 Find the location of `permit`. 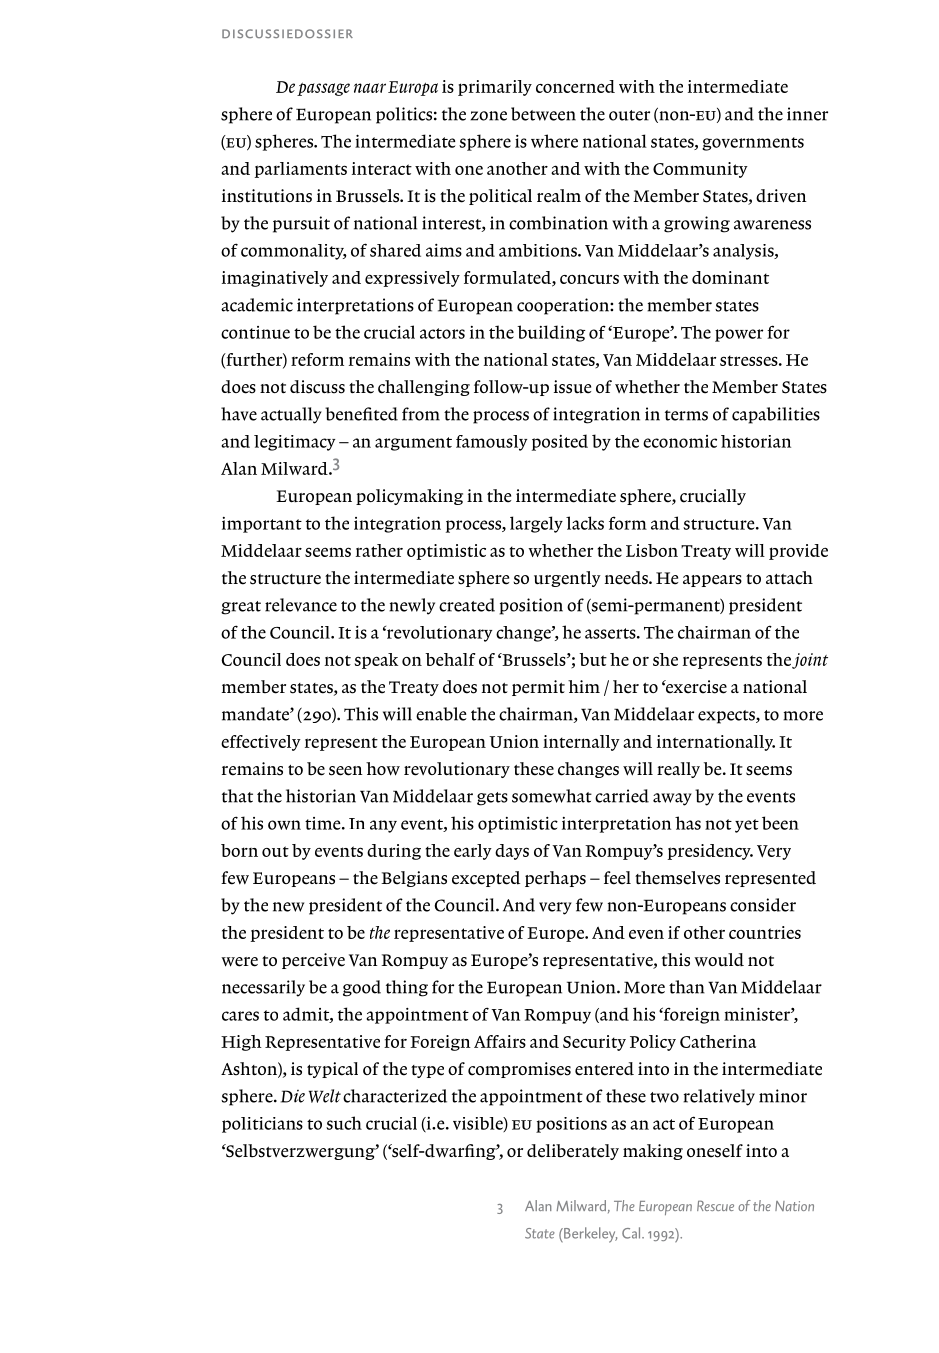

permit is located at coordinates (538, 688).
